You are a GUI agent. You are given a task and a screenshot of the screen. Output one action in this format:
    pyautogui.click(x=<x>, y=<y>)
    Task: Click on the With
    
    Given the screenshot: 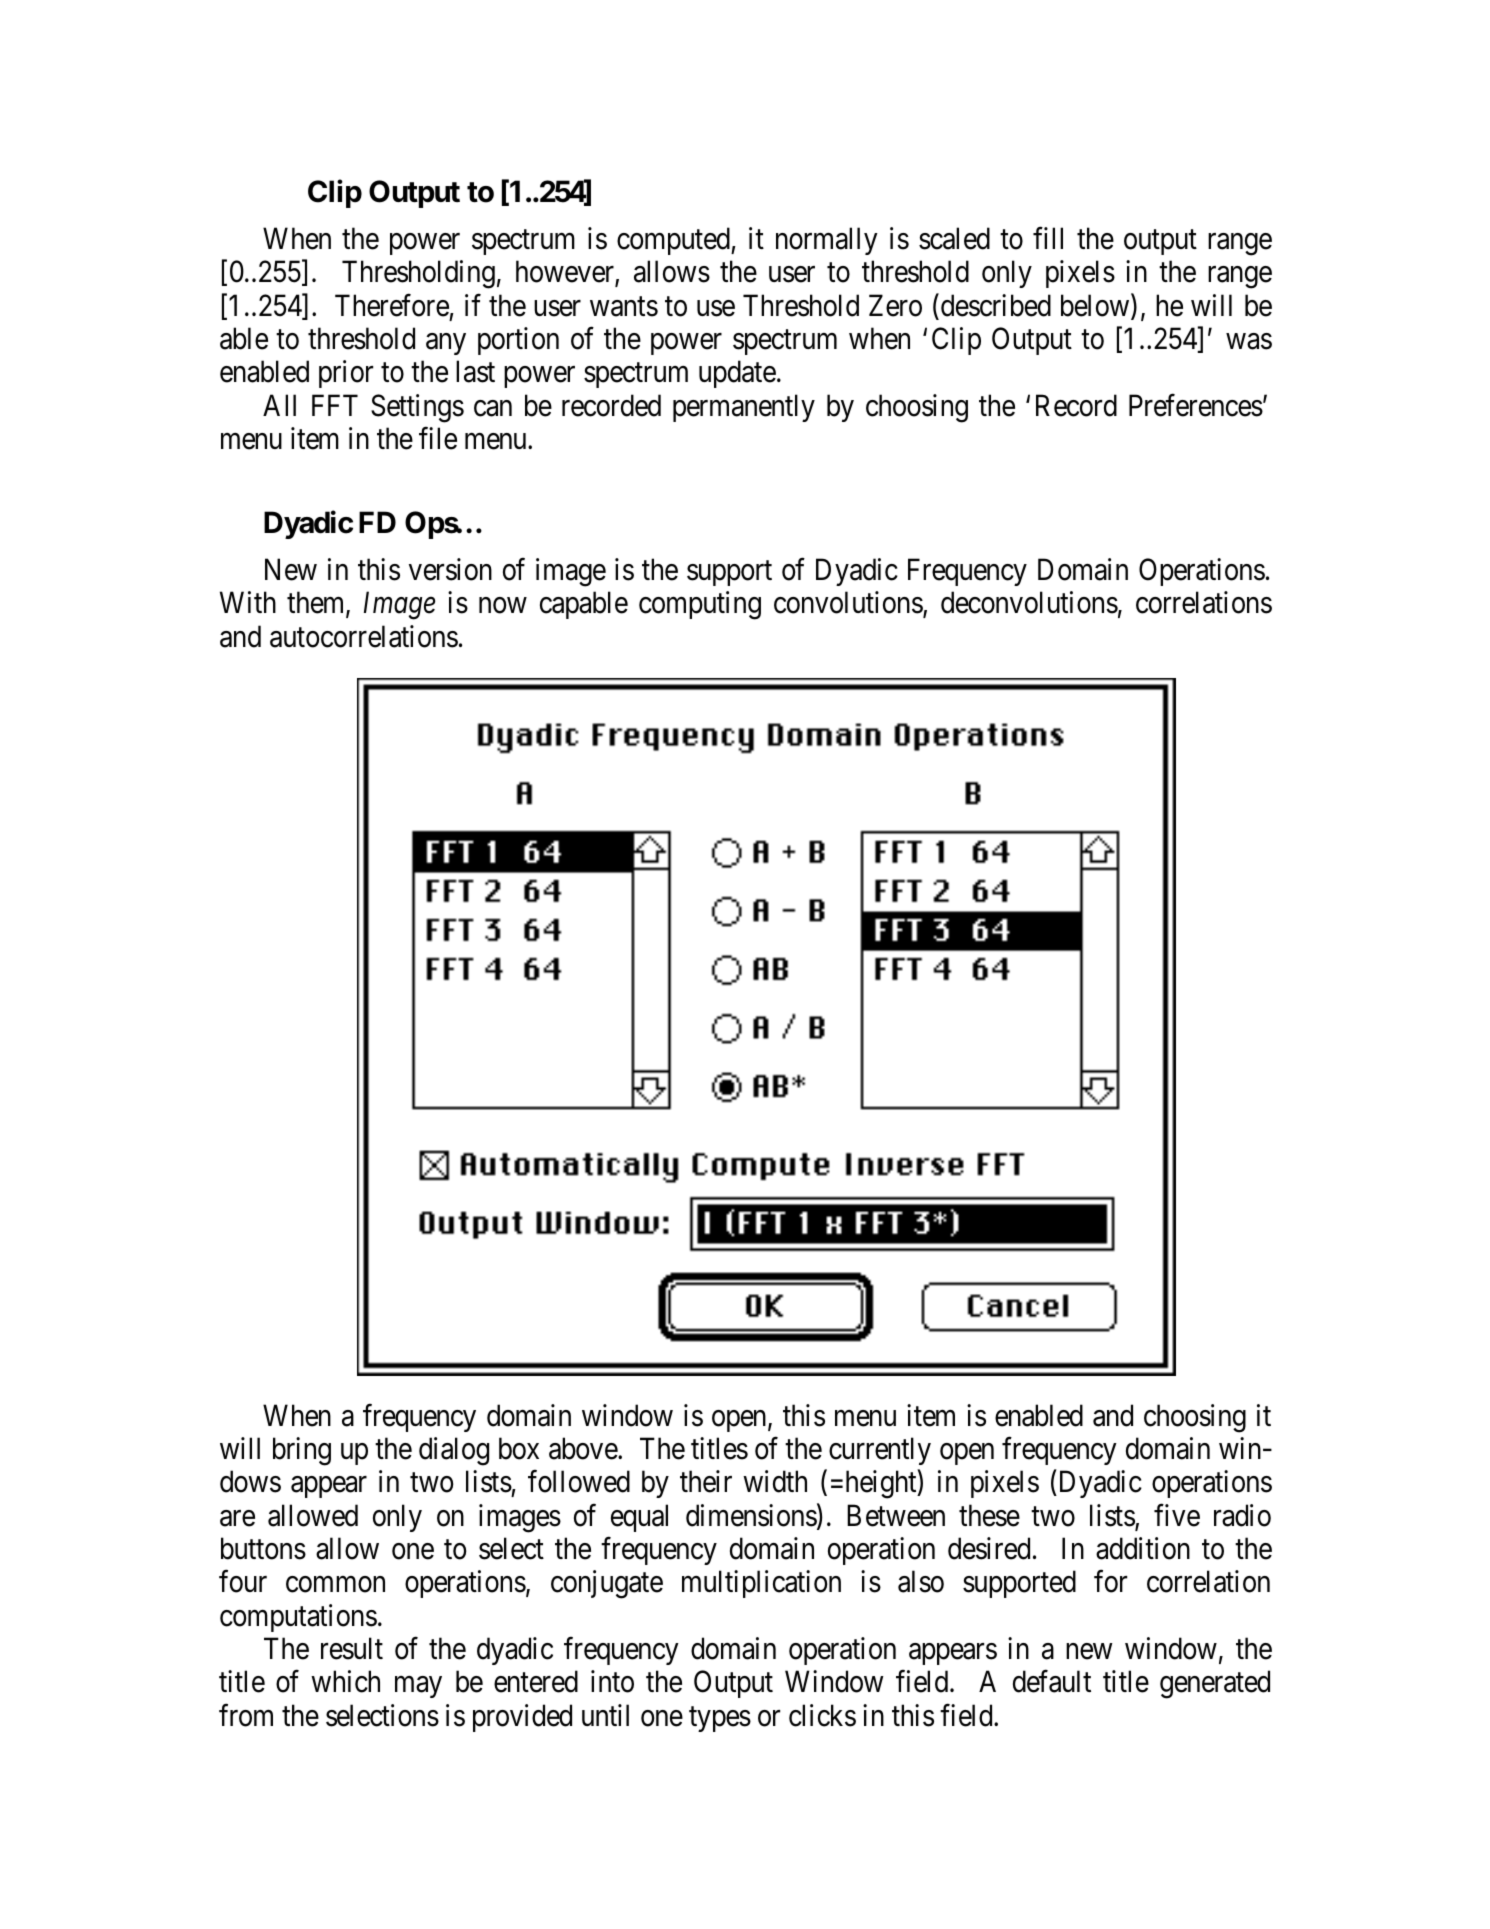 What is the action you would take?
    pyautogui.click(x=248, y=602)
